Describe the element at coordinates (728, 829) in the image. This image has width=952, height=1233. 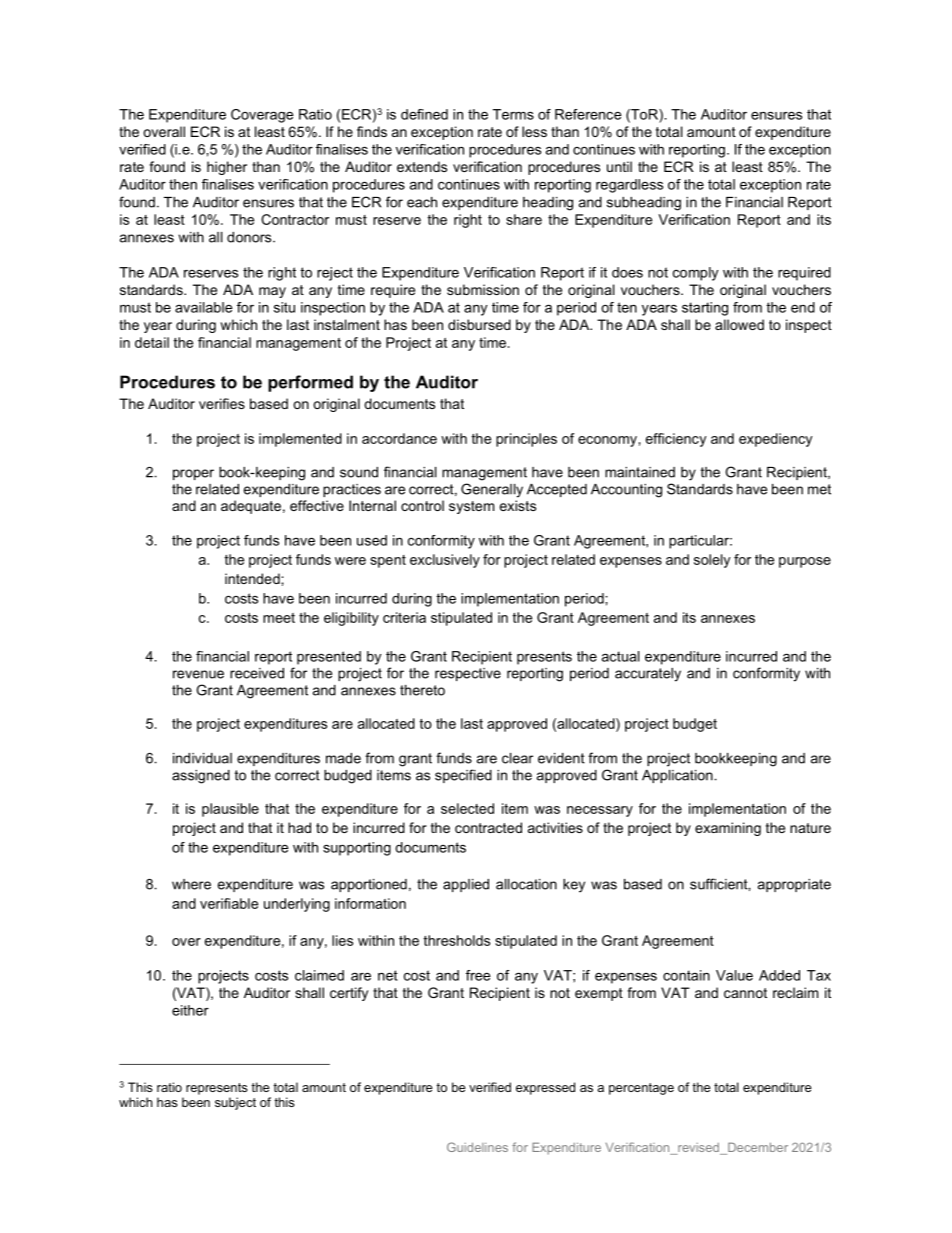
I see `examining` at that location.
